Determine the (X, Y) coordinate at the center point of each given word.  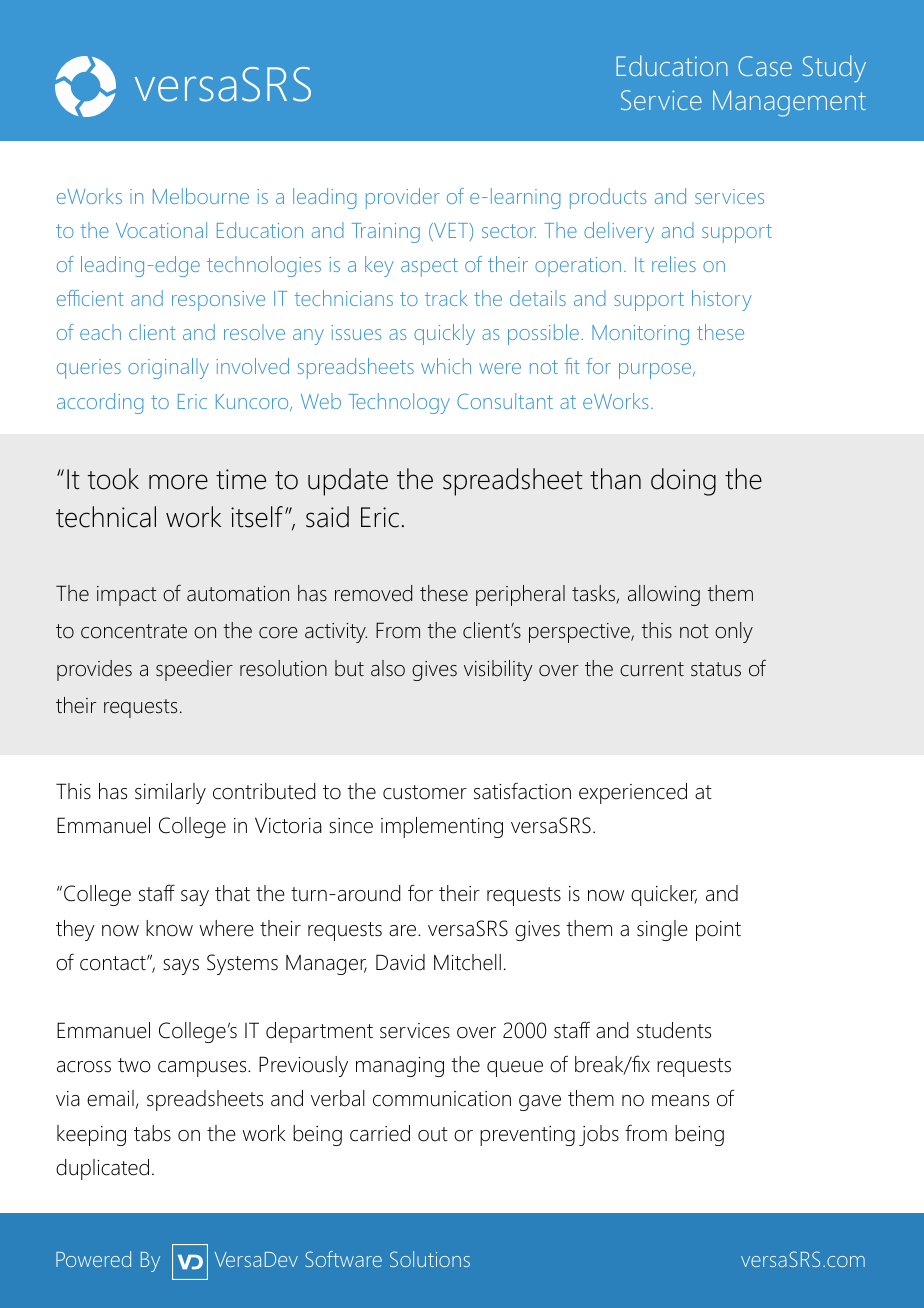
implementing (442, 827)
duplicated (102, 1169)
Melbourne (201, 196)
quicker (664, 895)
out (433, 1134)
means (680, 1101)
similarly (170, 793)
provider (403, 198)
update (348, 482)
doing (683, 482)
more (178, 482)
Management (789, 103)
